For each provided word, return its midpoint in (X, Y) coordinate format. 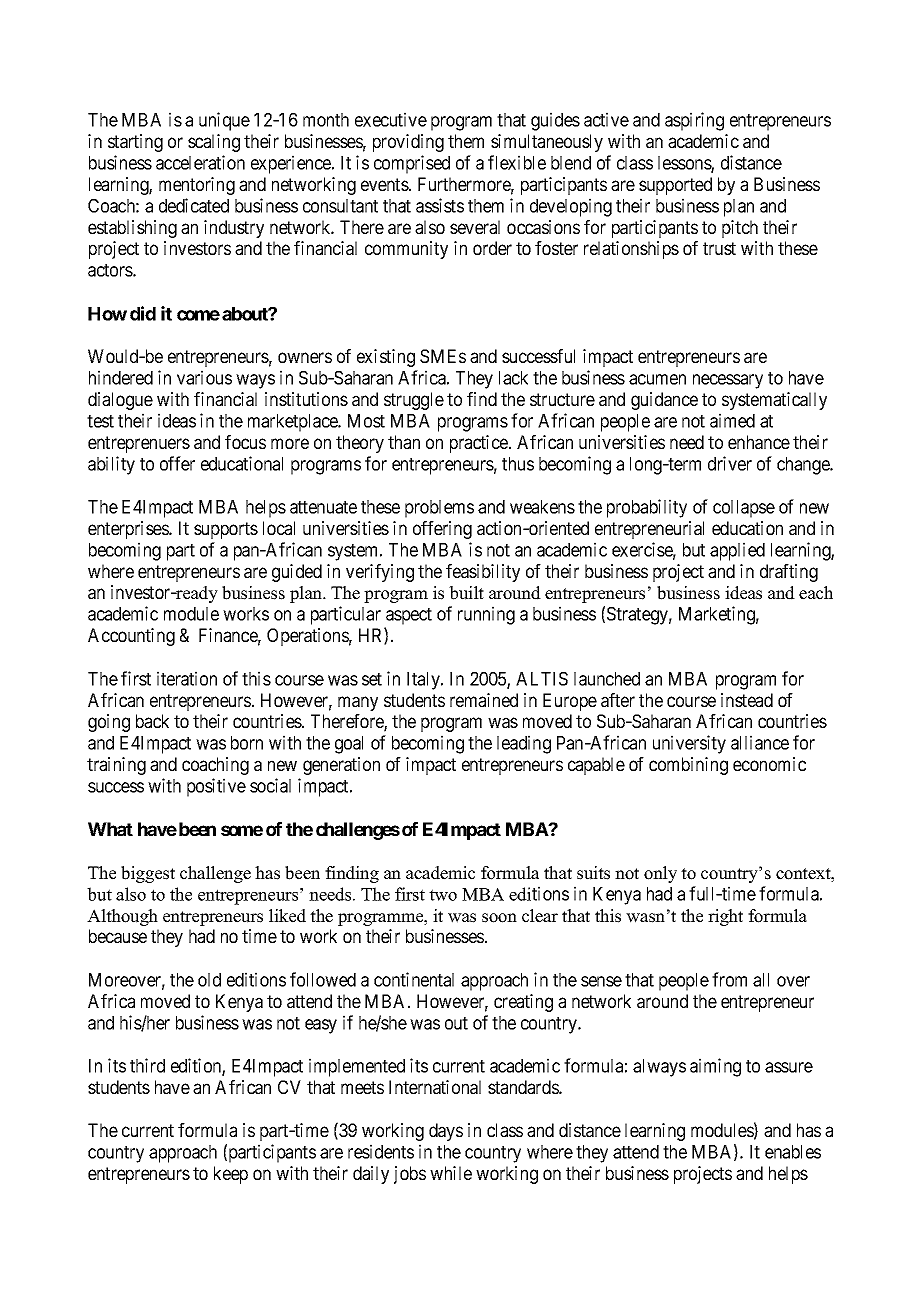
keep (231, 1175)
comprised (412, 164)
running (486, 615)
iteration (187, 678)
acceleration (200, 162)
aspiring (694, 121)
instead (747, 700)
